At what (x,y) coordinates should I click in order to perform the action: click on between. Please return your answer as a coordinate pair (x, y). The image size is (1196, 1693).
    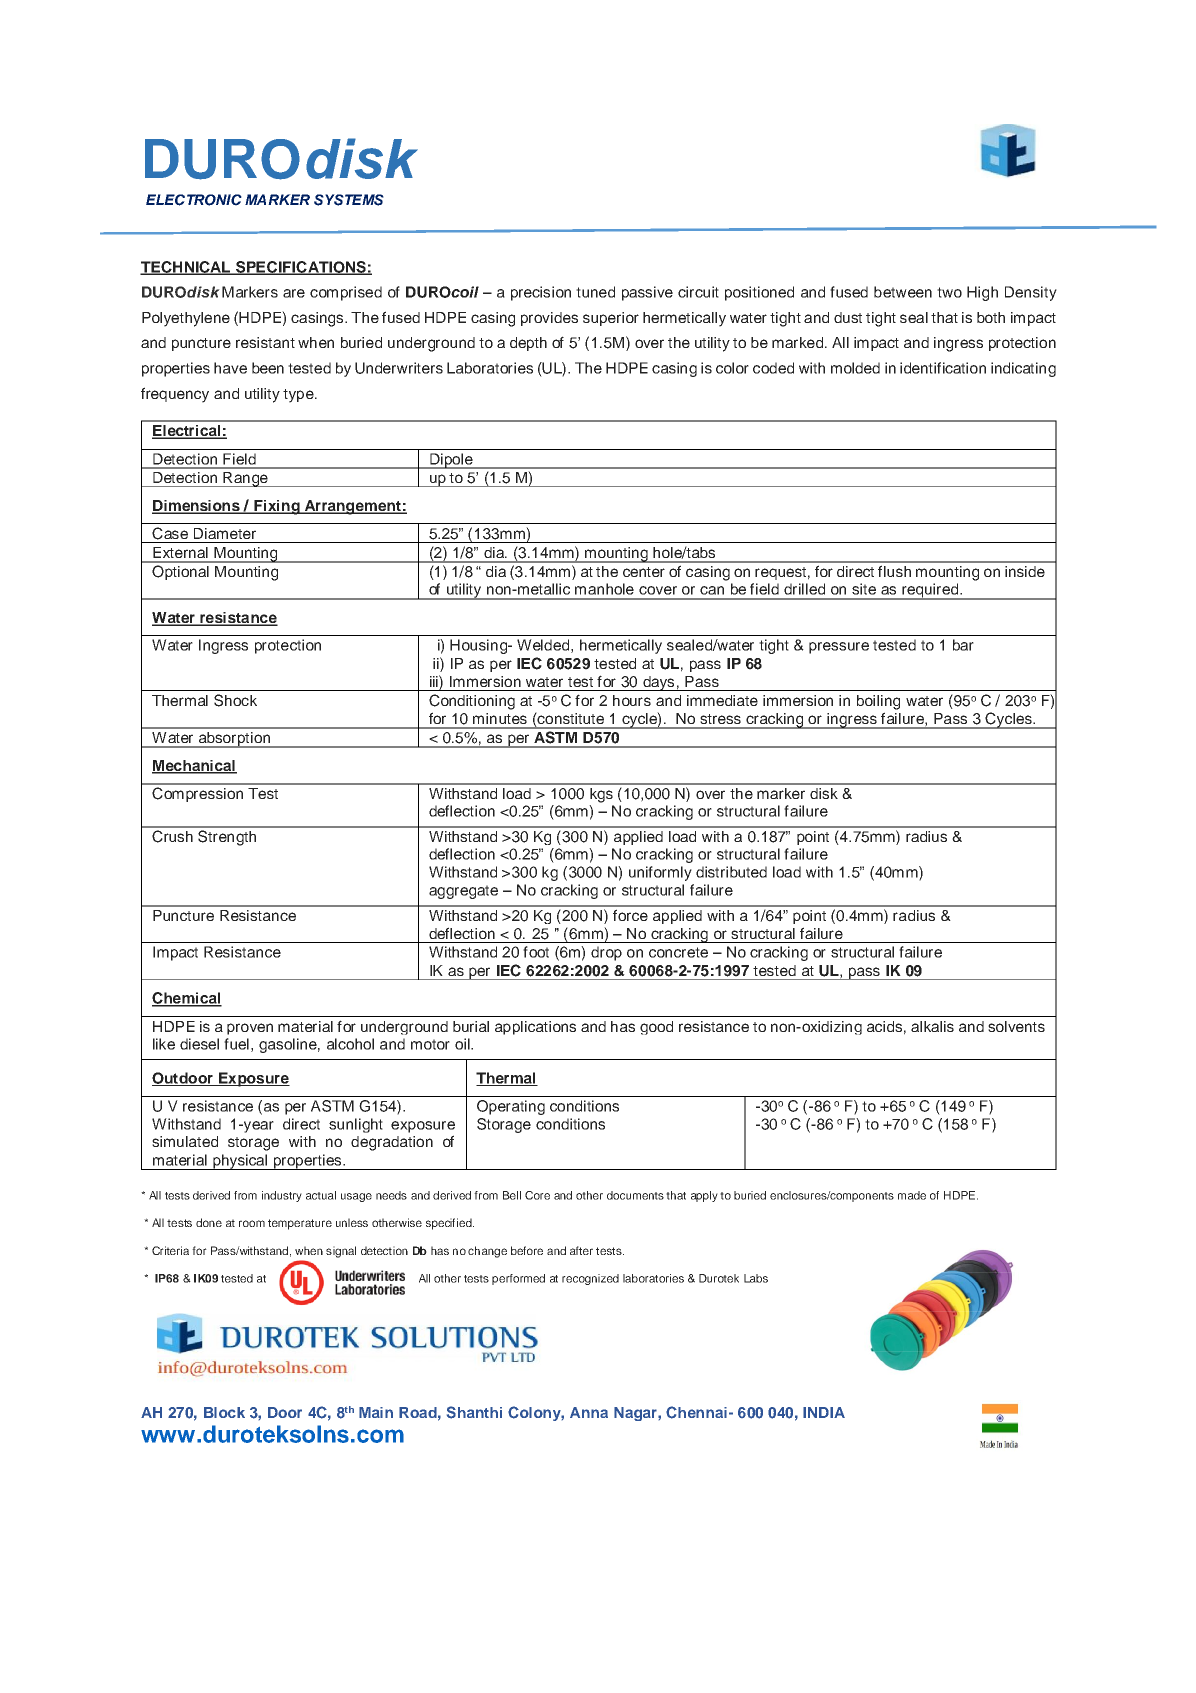
    Looking at the image, I should click on (903, 292).
